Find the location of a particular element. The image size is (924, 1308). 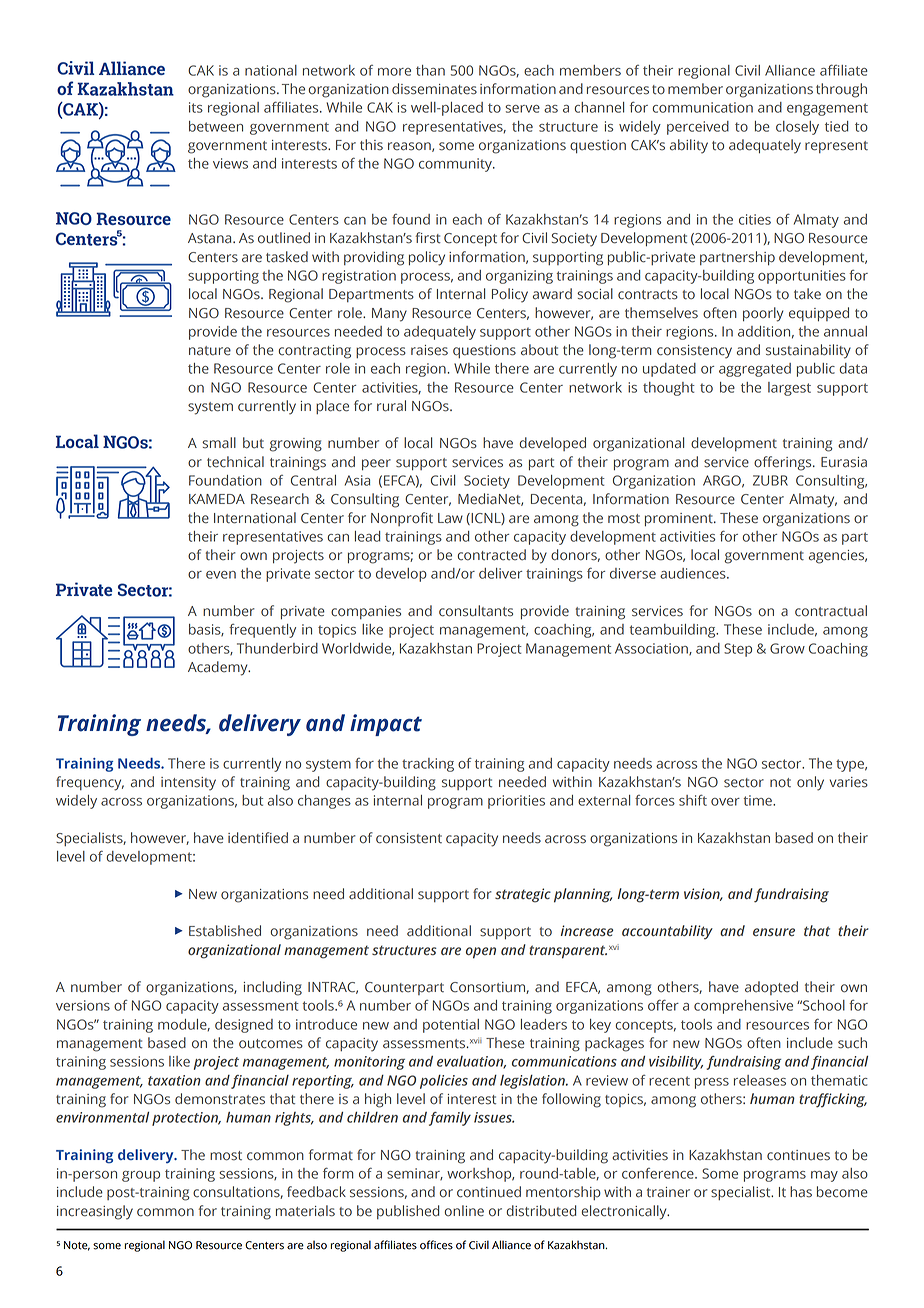

group is located at coordinates (141, 1176).
